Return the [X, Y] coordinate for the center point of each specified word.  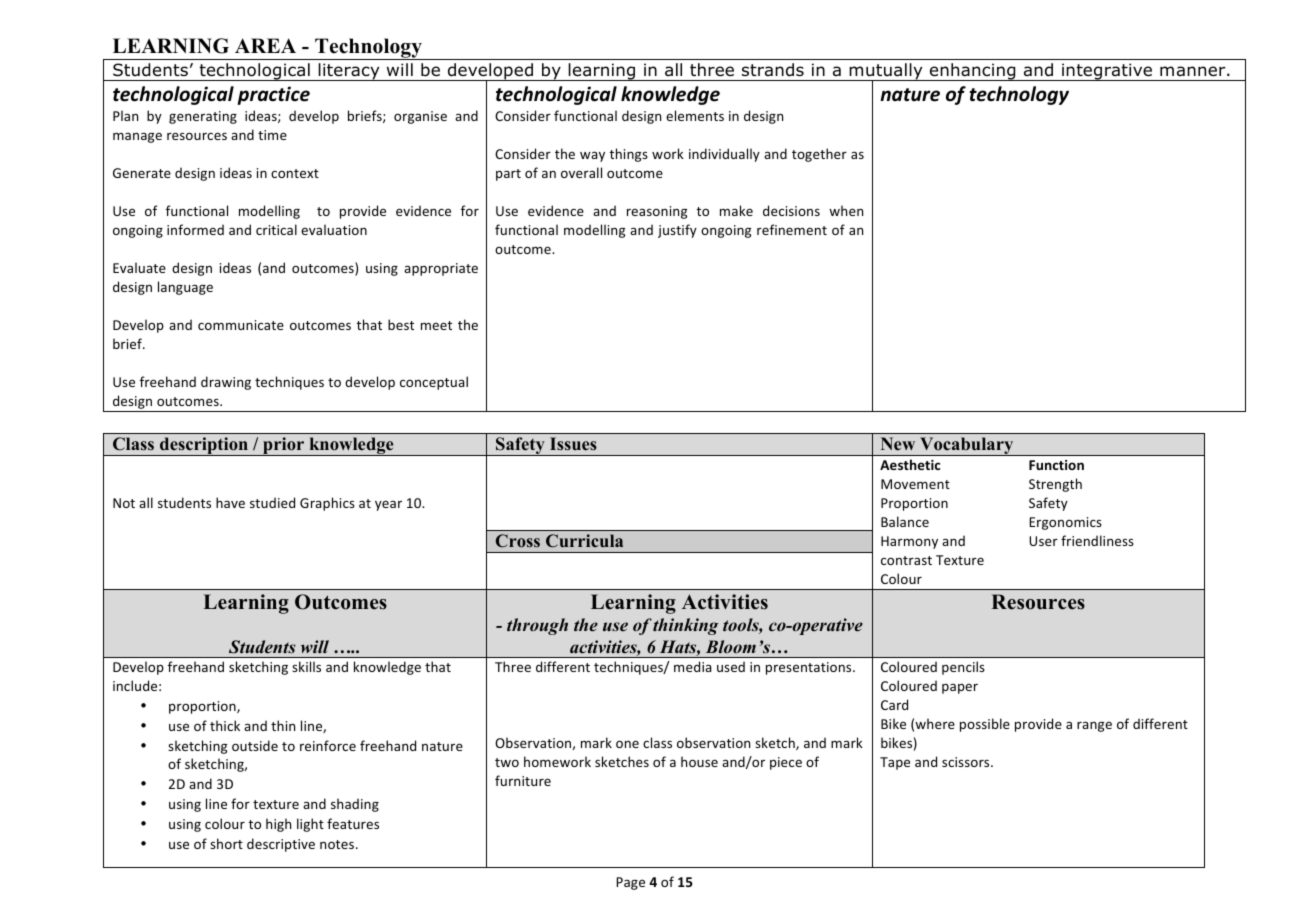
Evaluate [139, 267]
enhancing [973, 72]
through [537, 626]
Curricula [584, 541]
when [846, 210]
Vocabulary [967, 446]
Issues [573, 444]
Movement [915, 484]
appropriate [441, 269]
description [204, 446]
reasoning [657, 212]
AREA [265, 45]
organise [420, 117]
